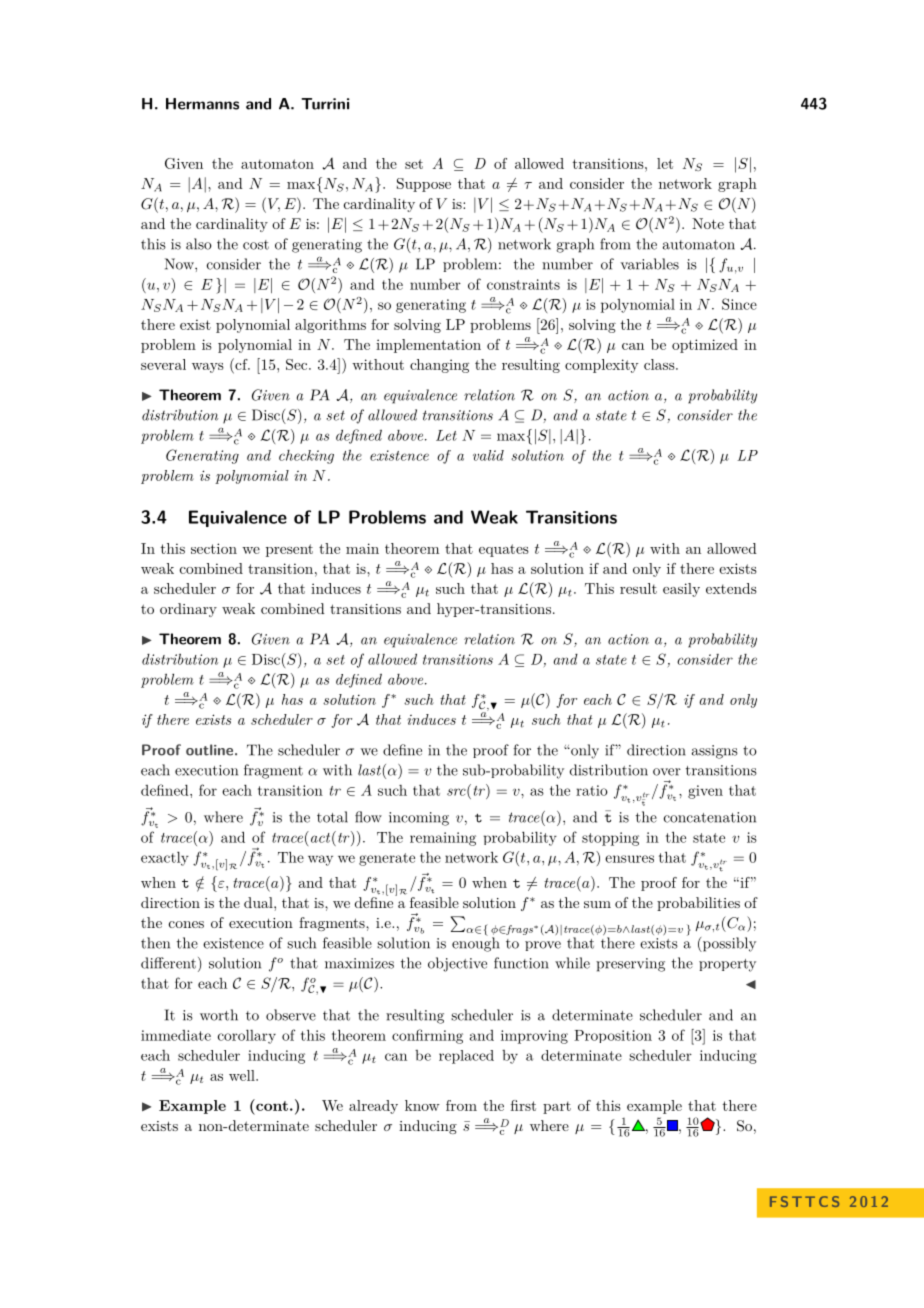 The height and width of the document is (1308, 924). Describe the element at coordinates (243, 1075) in the document. I see `well` at that location.
